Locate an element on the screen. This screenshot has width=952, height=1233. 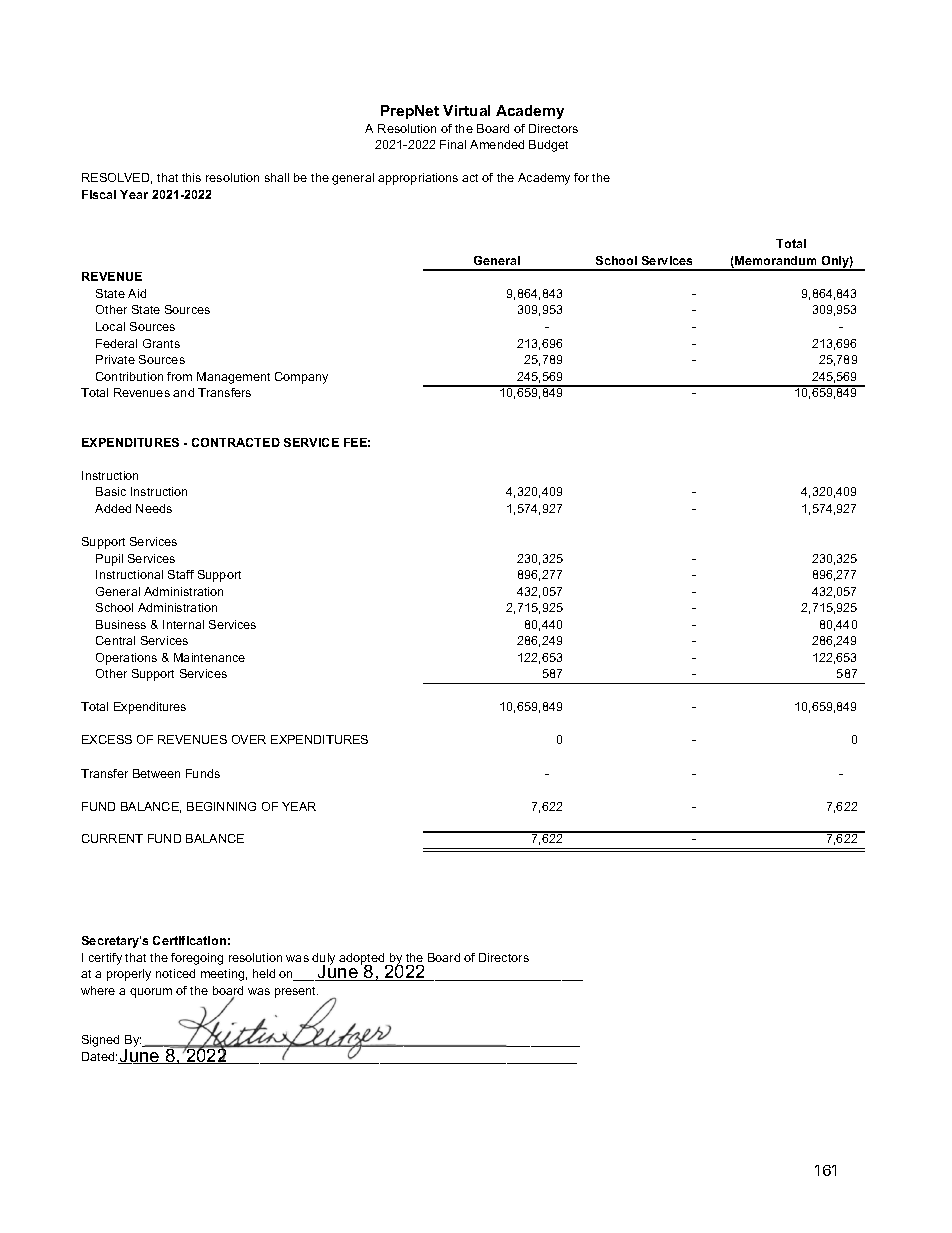
quorum is located at coordinates (151, 993).
